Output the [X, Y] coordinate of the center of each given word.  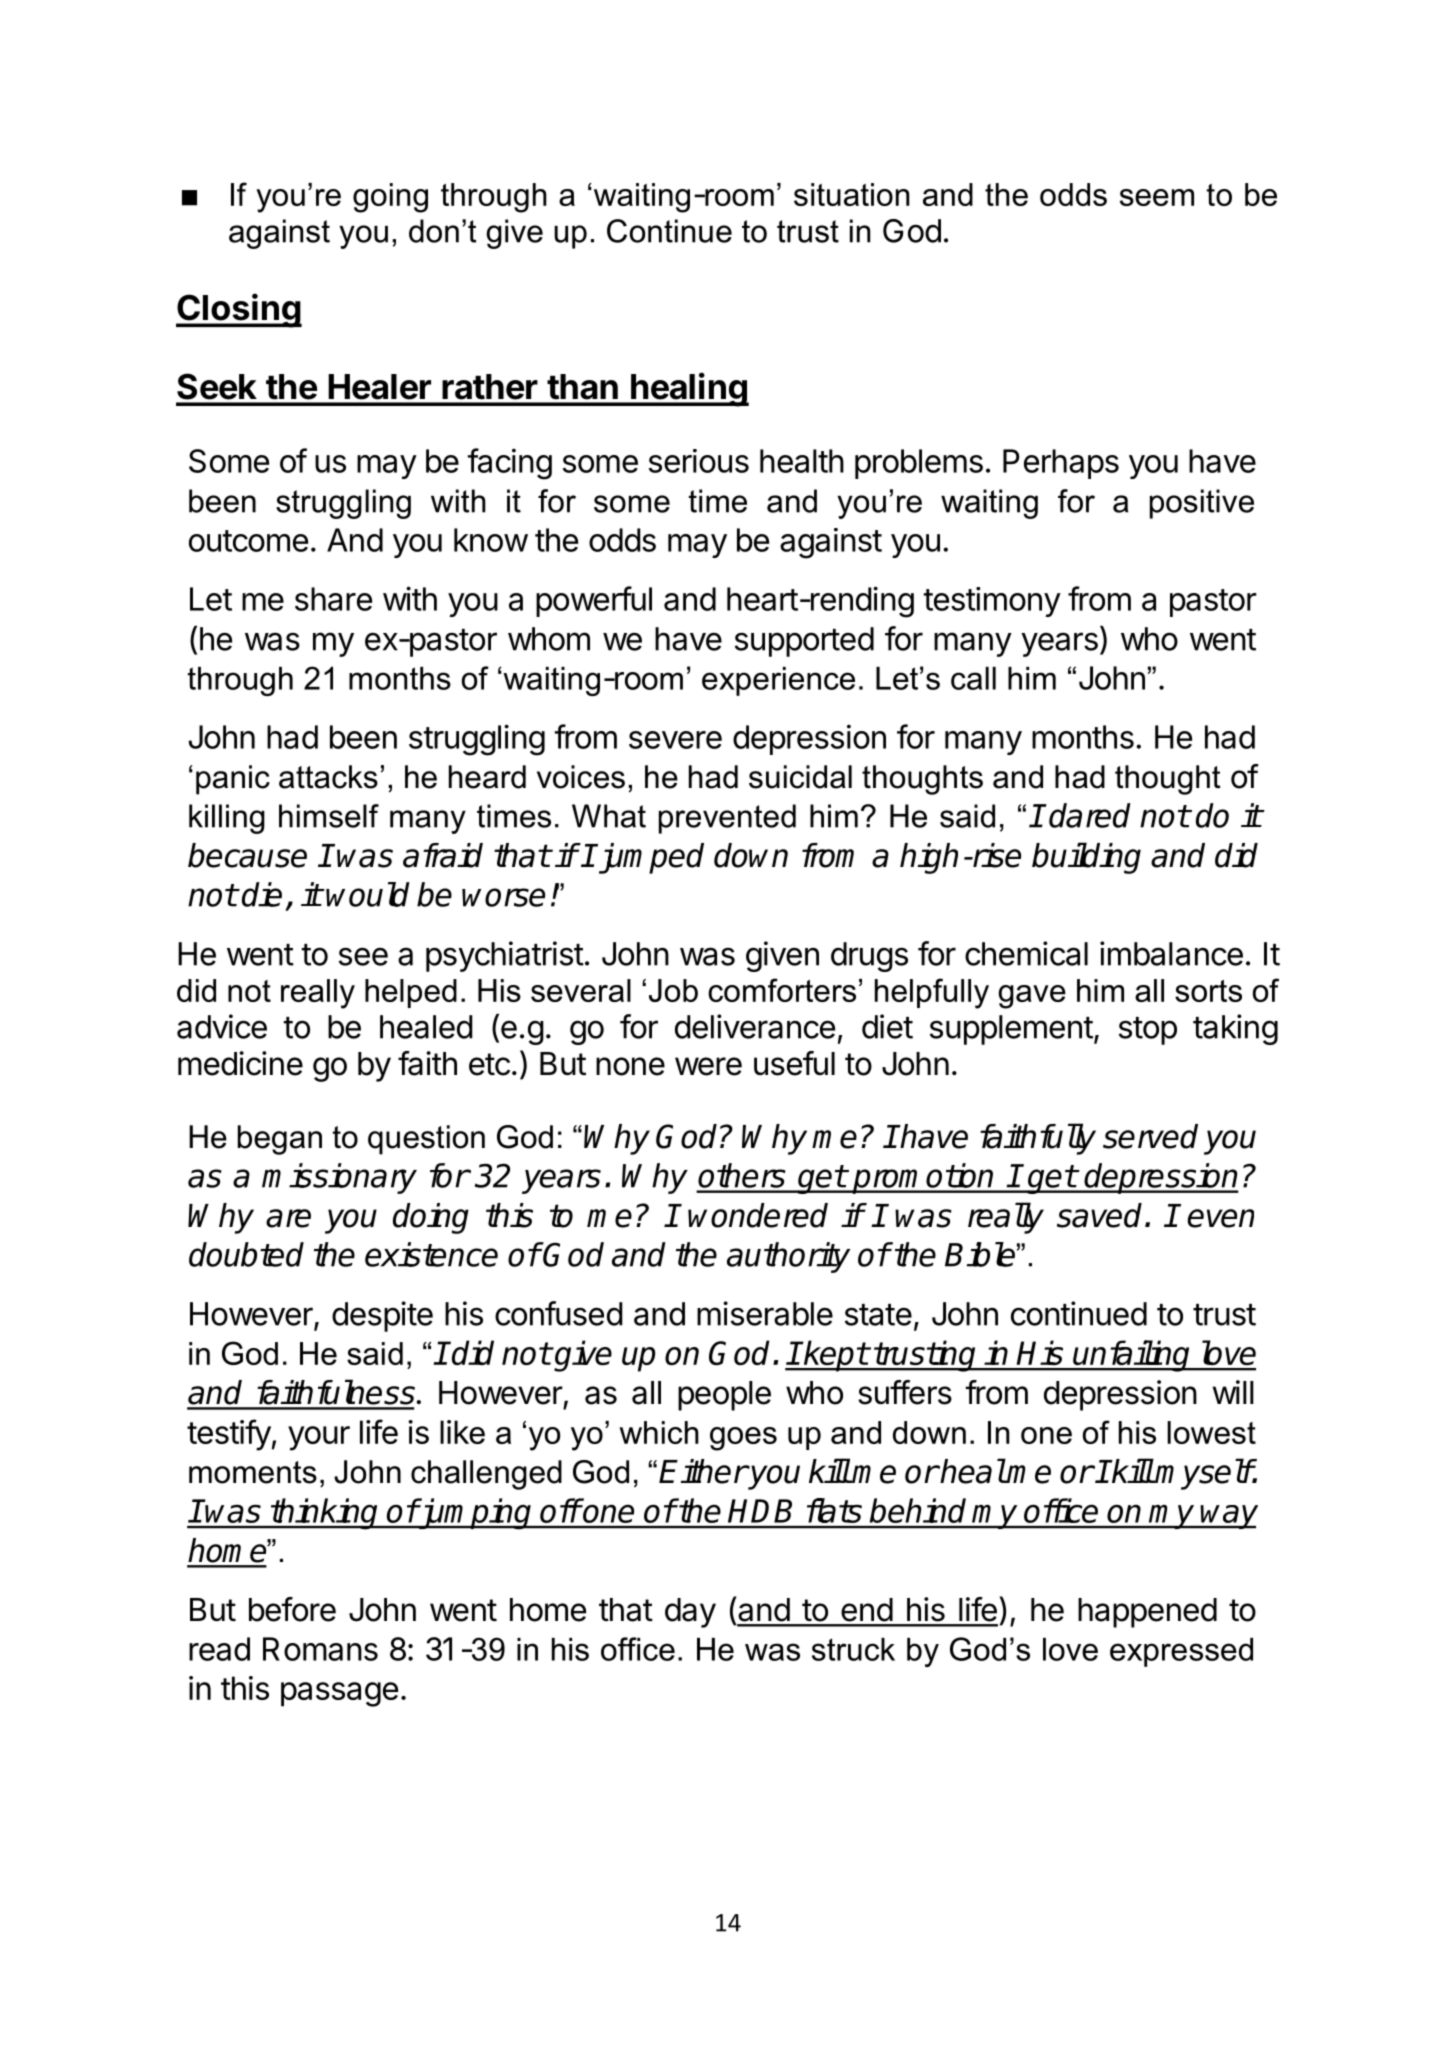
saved [1099, 1215]
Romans [320, 1649]
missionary [339, 1178]
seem [1157, 197]
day [690, 1613]
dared [1090, 815]
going [390, 198]
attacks [328, 777]
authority [788, 1257]
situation [851, 194]
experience [778, 681]
